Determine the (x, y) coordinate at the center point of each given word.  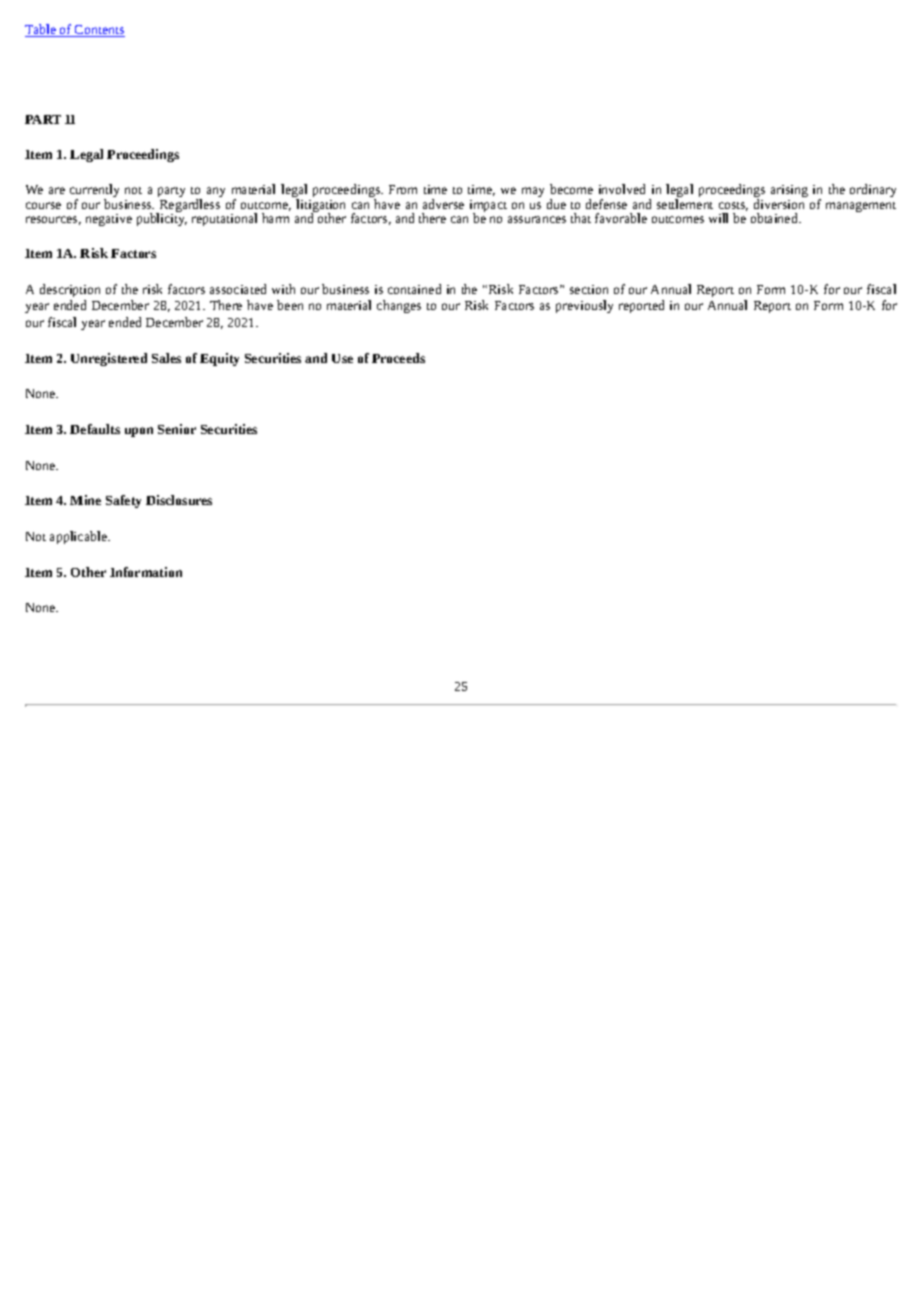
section (589, 289)
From (403, 189)
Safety (123, 501)
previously (584, 306)
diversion (779, 204)
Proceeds (398, 358)
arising (789, 191)
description (70, 290)
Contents (99, 31)
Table (41, 30)
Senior (177, 429)
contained (414, 289)
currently (94, 192)
